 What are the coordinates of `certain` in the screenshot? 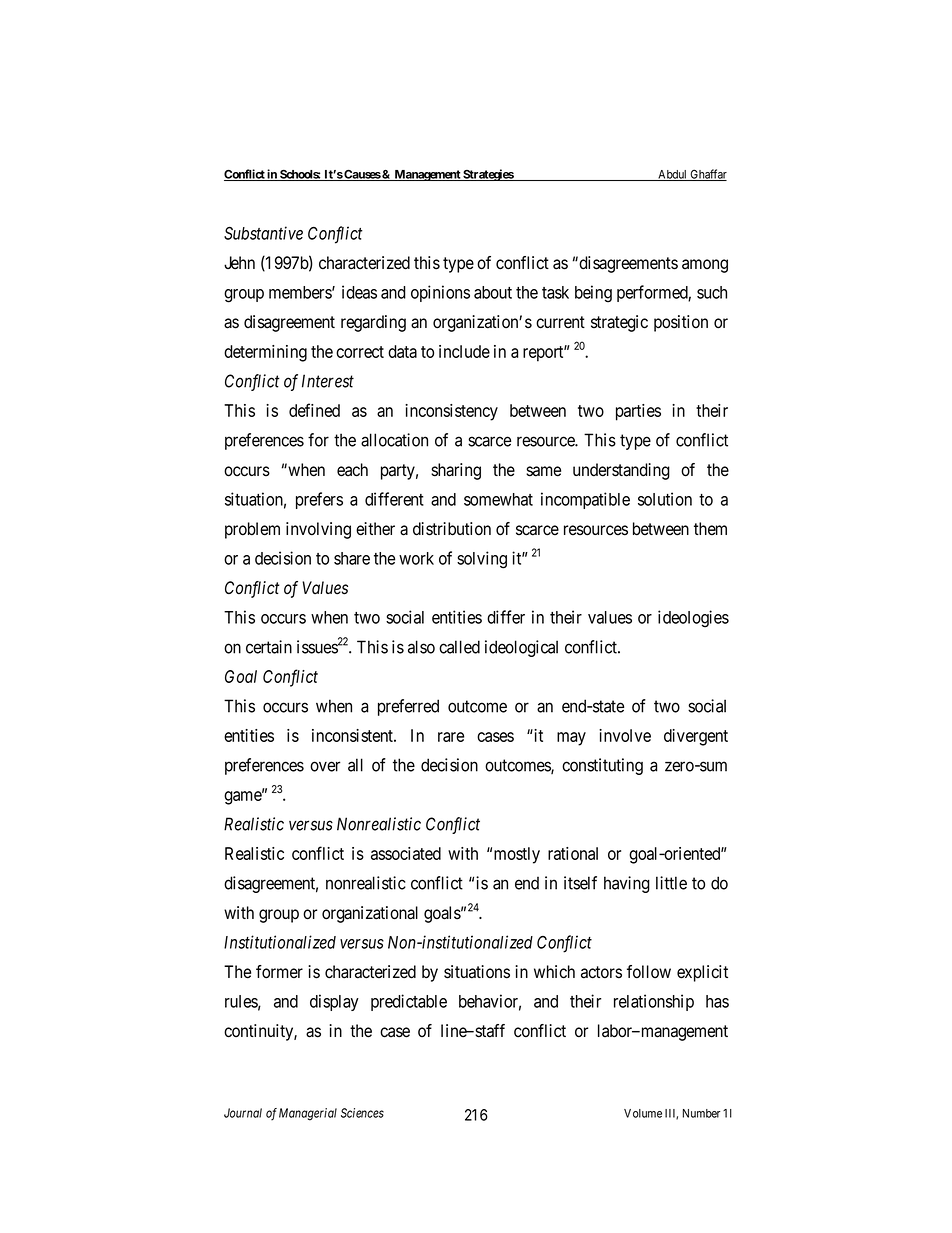 It's located at (269, 647).
